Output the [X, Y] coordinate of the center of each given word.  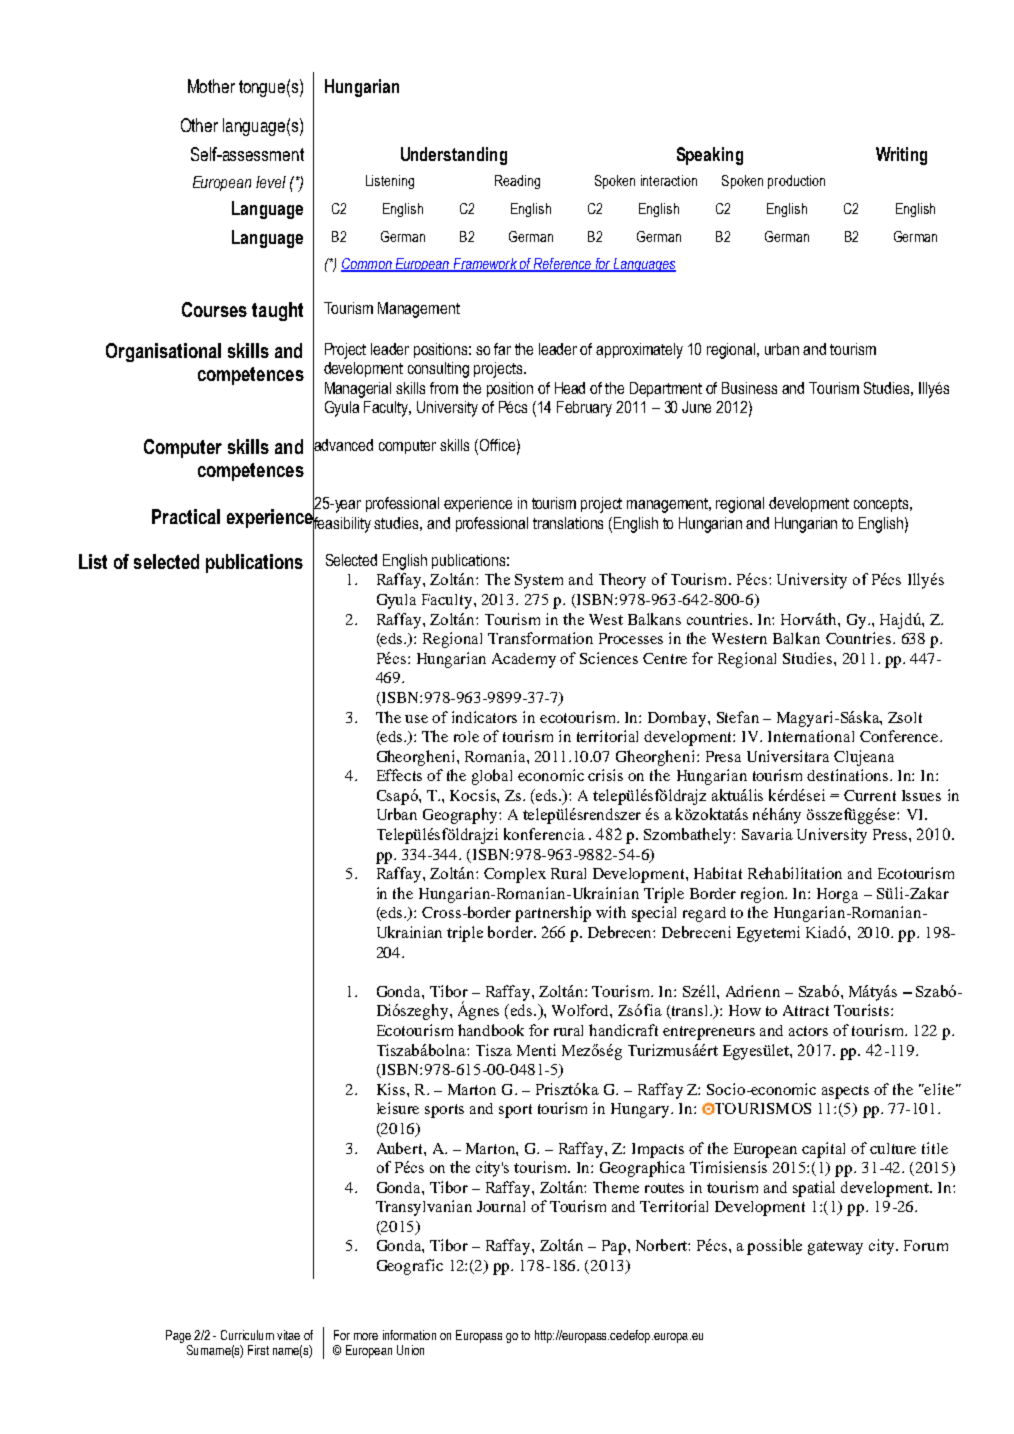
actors [808, 1031]
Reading [517, 182]
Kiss [392, 1089]
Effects [399, 775]
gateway [835, 1248]
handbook [491, 1030]
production [796, 182]
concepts [882, 505]
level [271, 182]
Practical [186, 516]
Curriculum [247, 1335]
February [584, 409]
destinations [849, 775]
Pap [614, 1247]
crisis [605, 775]
